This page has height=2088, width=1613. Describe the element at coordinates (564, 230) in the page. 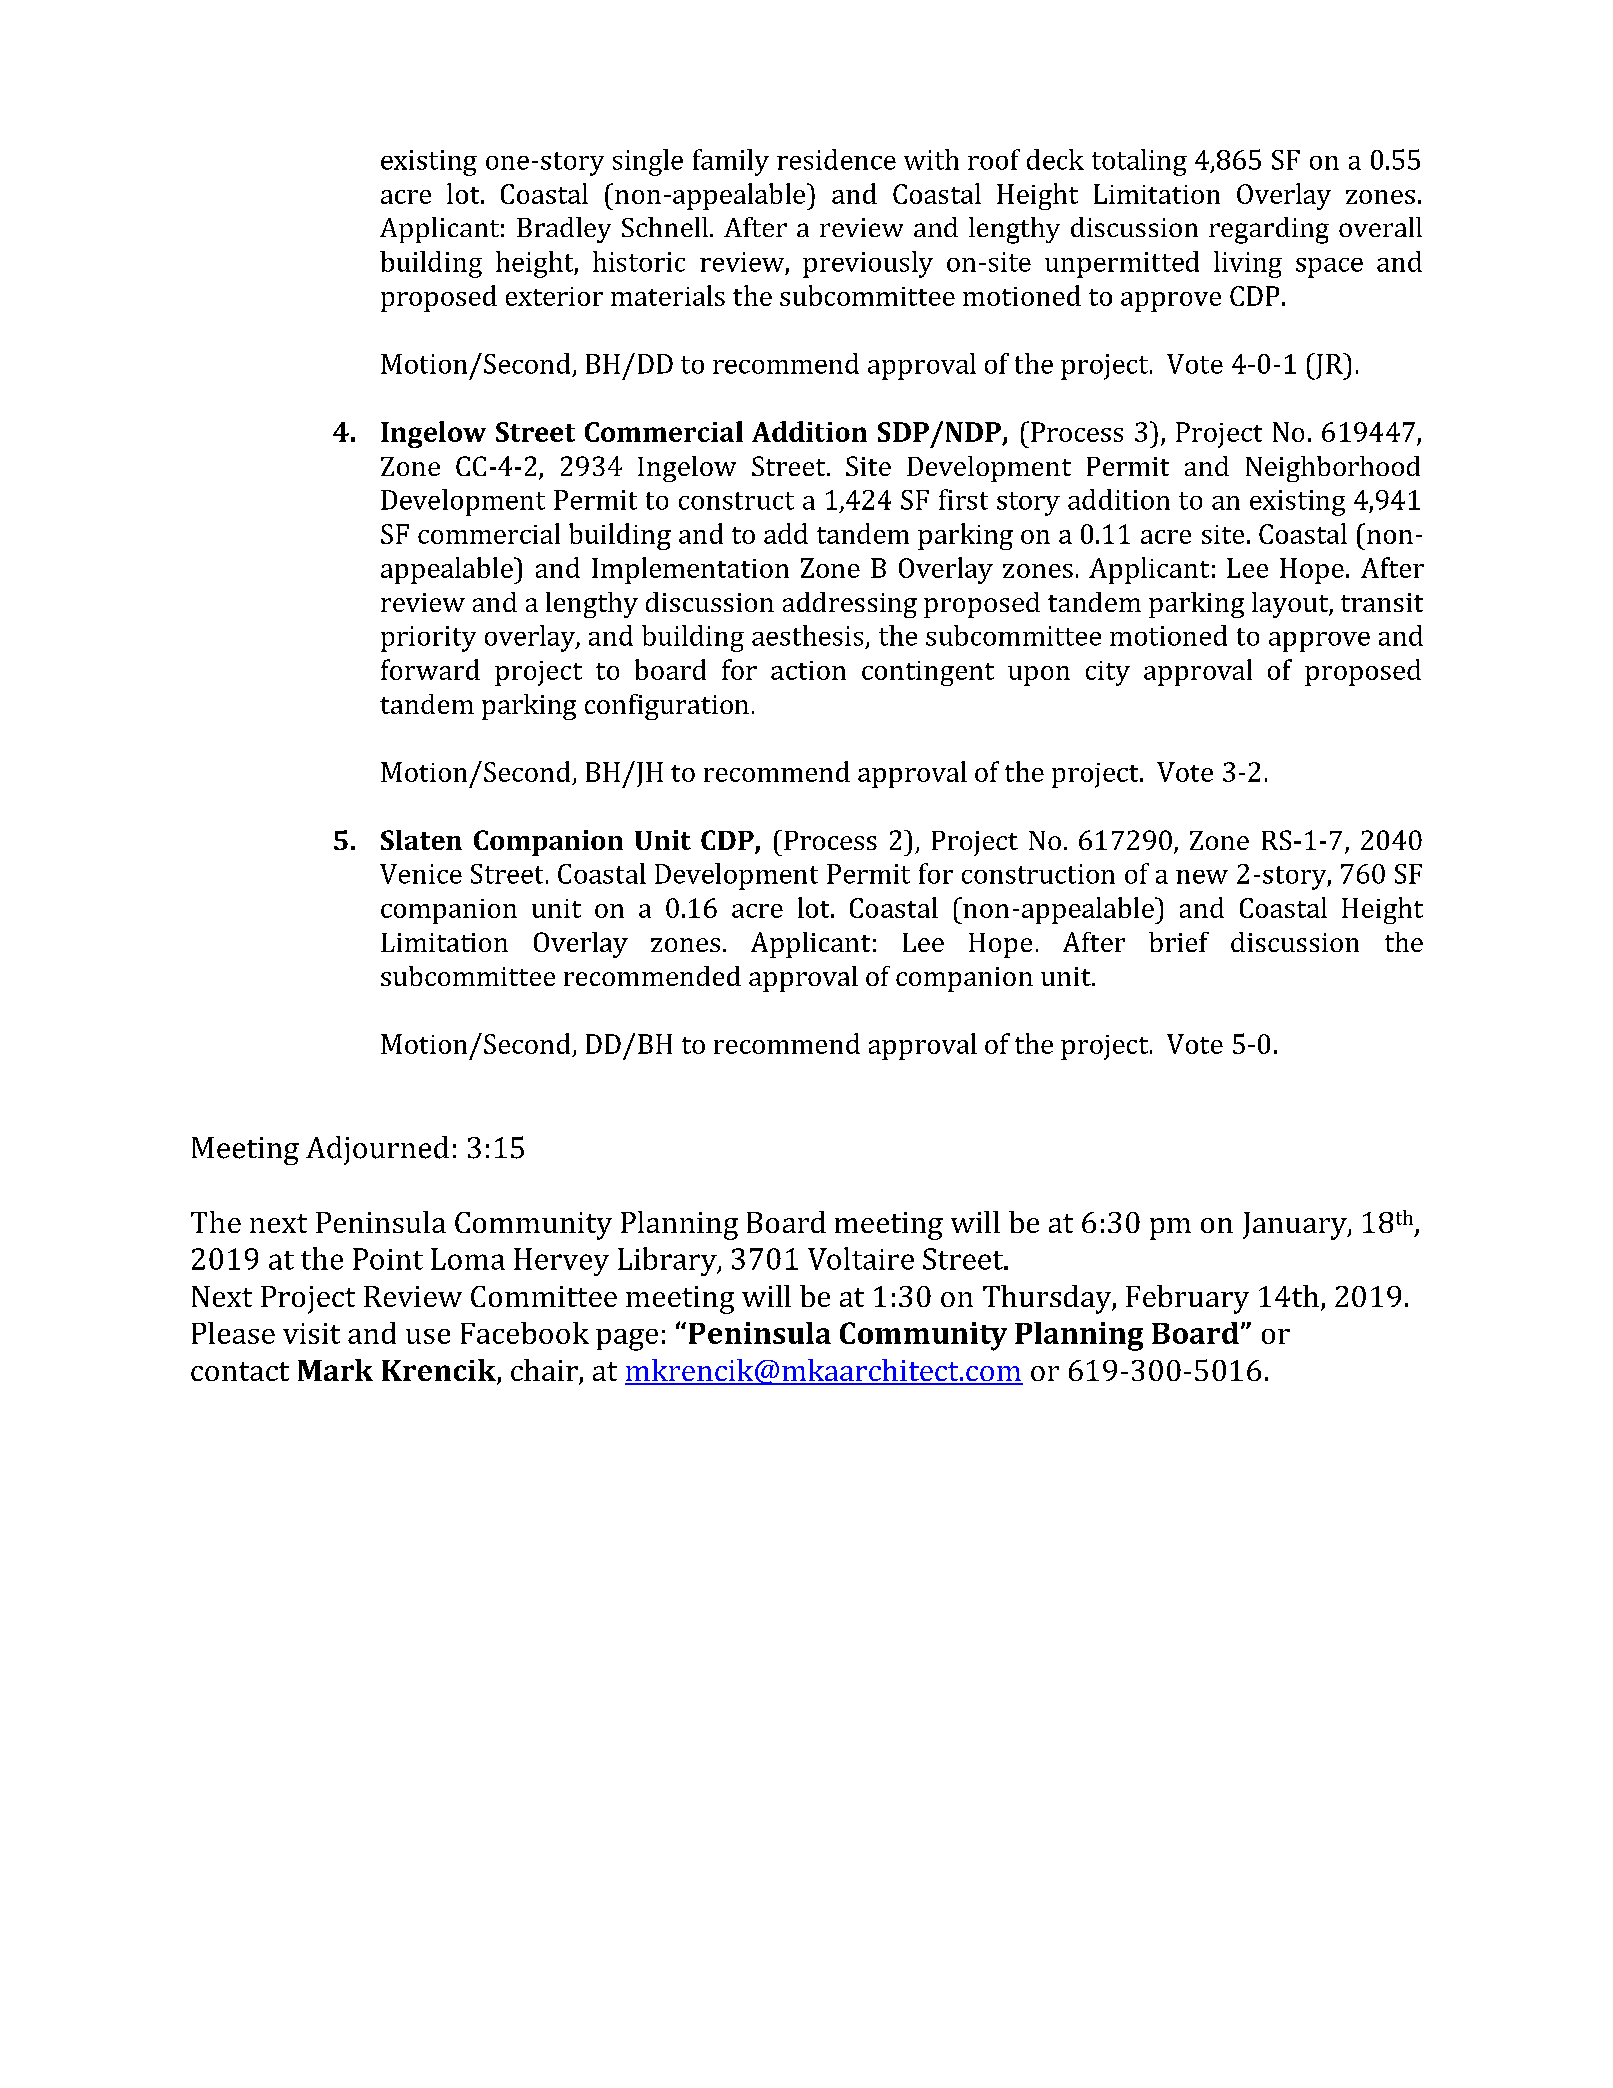

I see `Bradley` at that location.
